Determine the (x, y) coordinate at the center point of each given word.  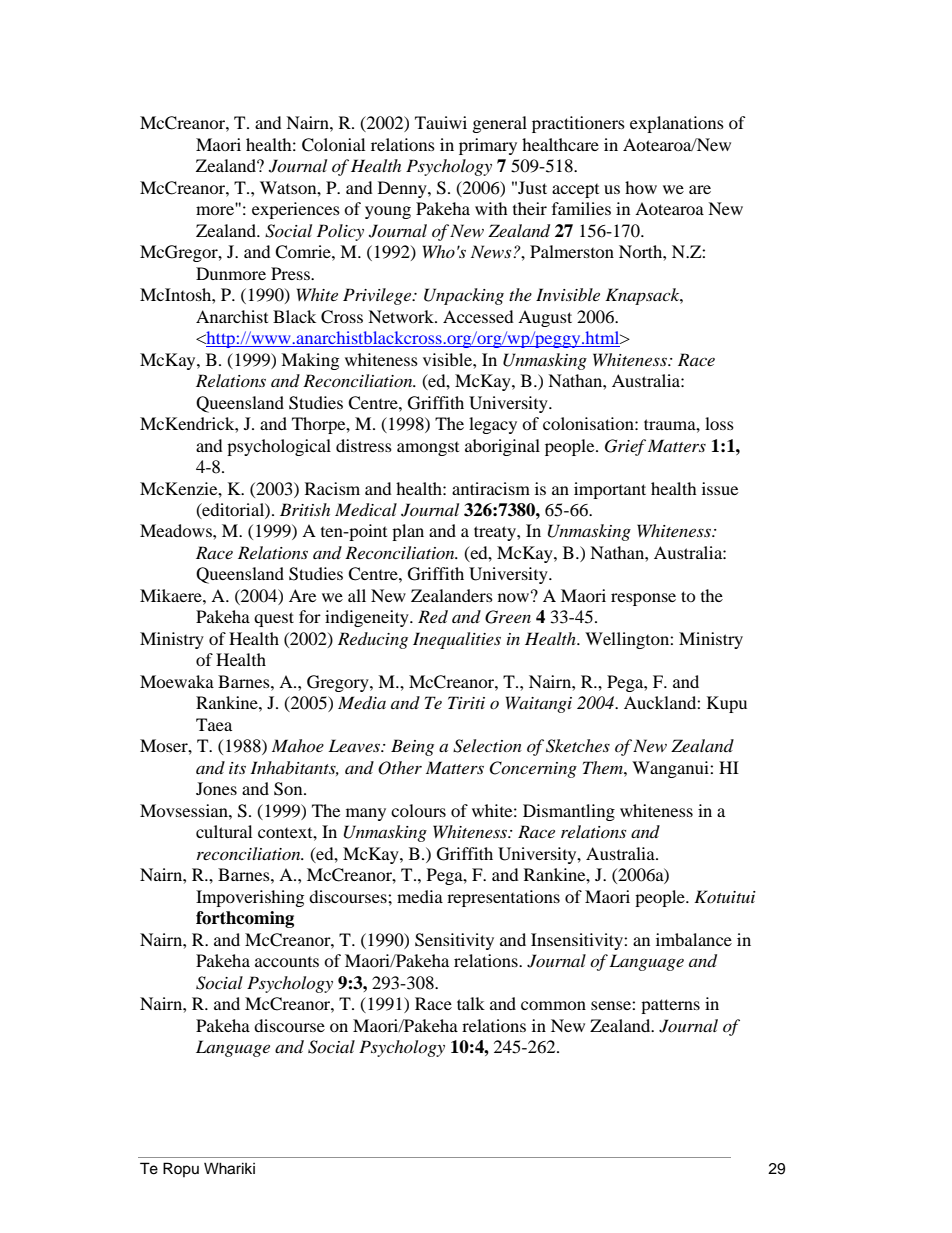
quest (274, 619)
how (641, 187)
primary (488, 146)
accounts (287, 962)
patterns (670, 1006)
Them (604, 767)
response (643, 599)
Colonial (333, 145)
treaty (496, 533)
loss (719, 423)
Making (310, 361)
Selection (487, 746)
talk (471, 1003)
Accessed (478, 316)
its (237, 768)
